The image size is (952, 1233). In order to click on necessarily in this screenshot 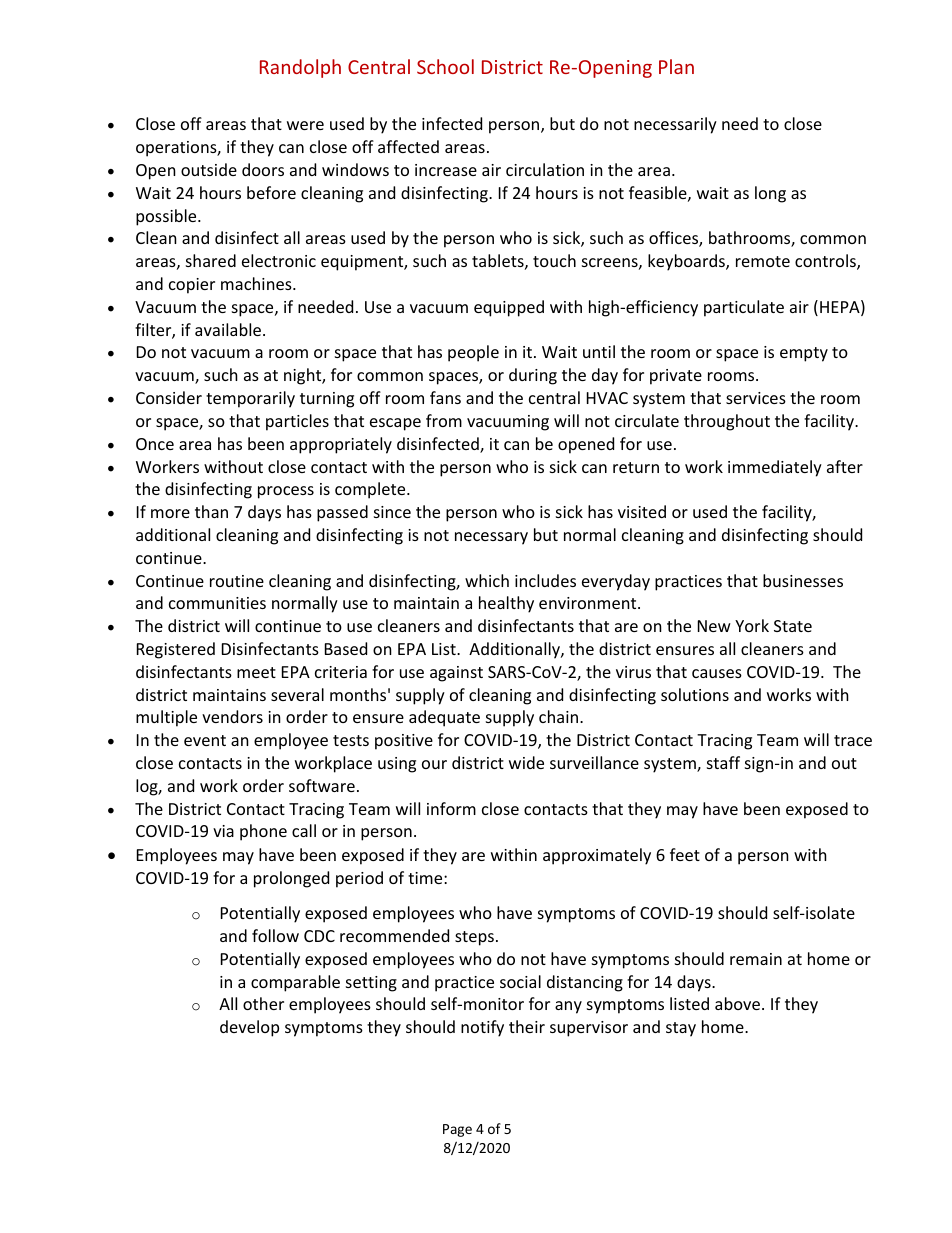, I will do `click(675, 125)`.
